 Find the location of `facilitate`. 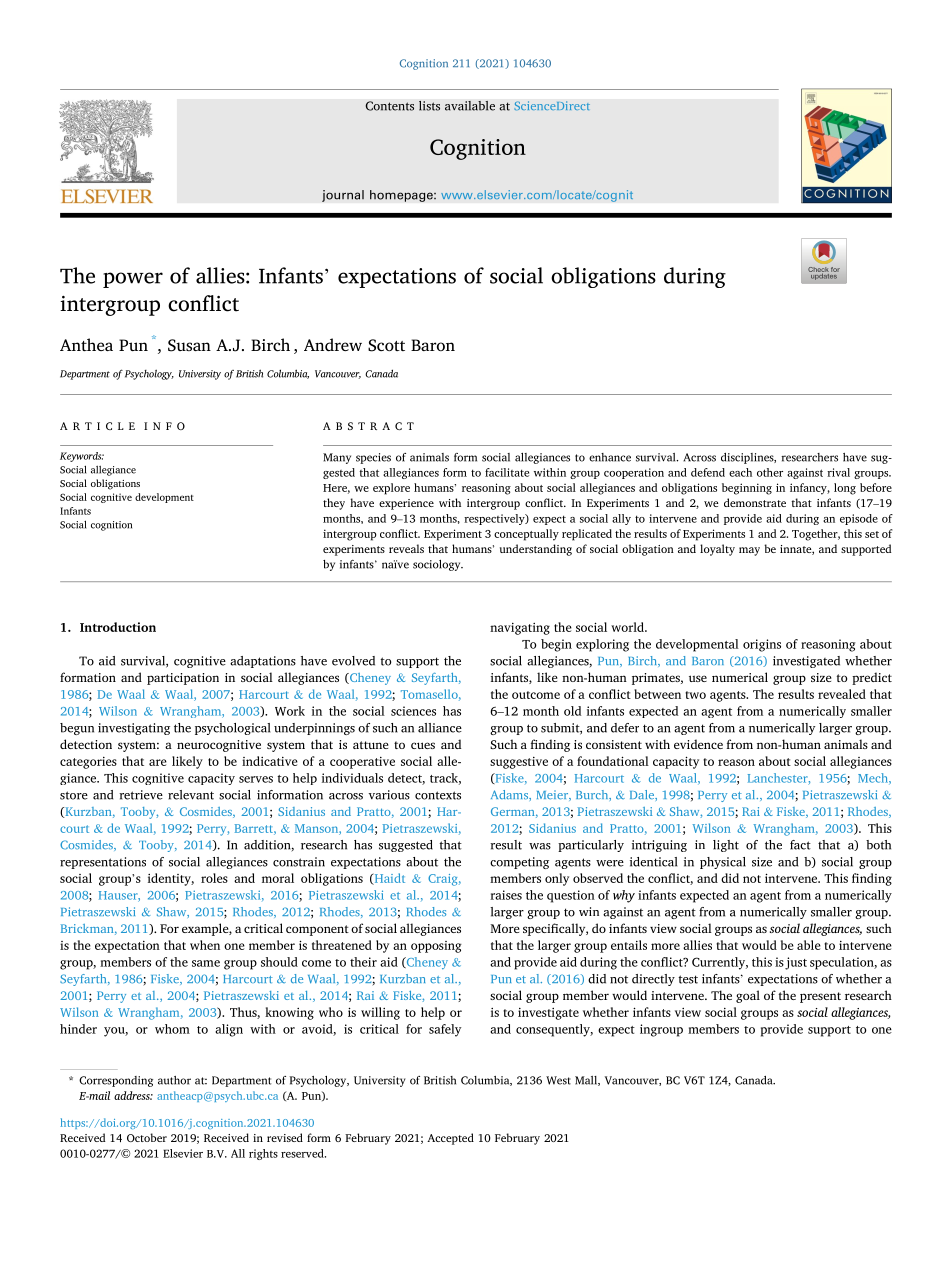

facilitate is located at coordinates (507, 472).
